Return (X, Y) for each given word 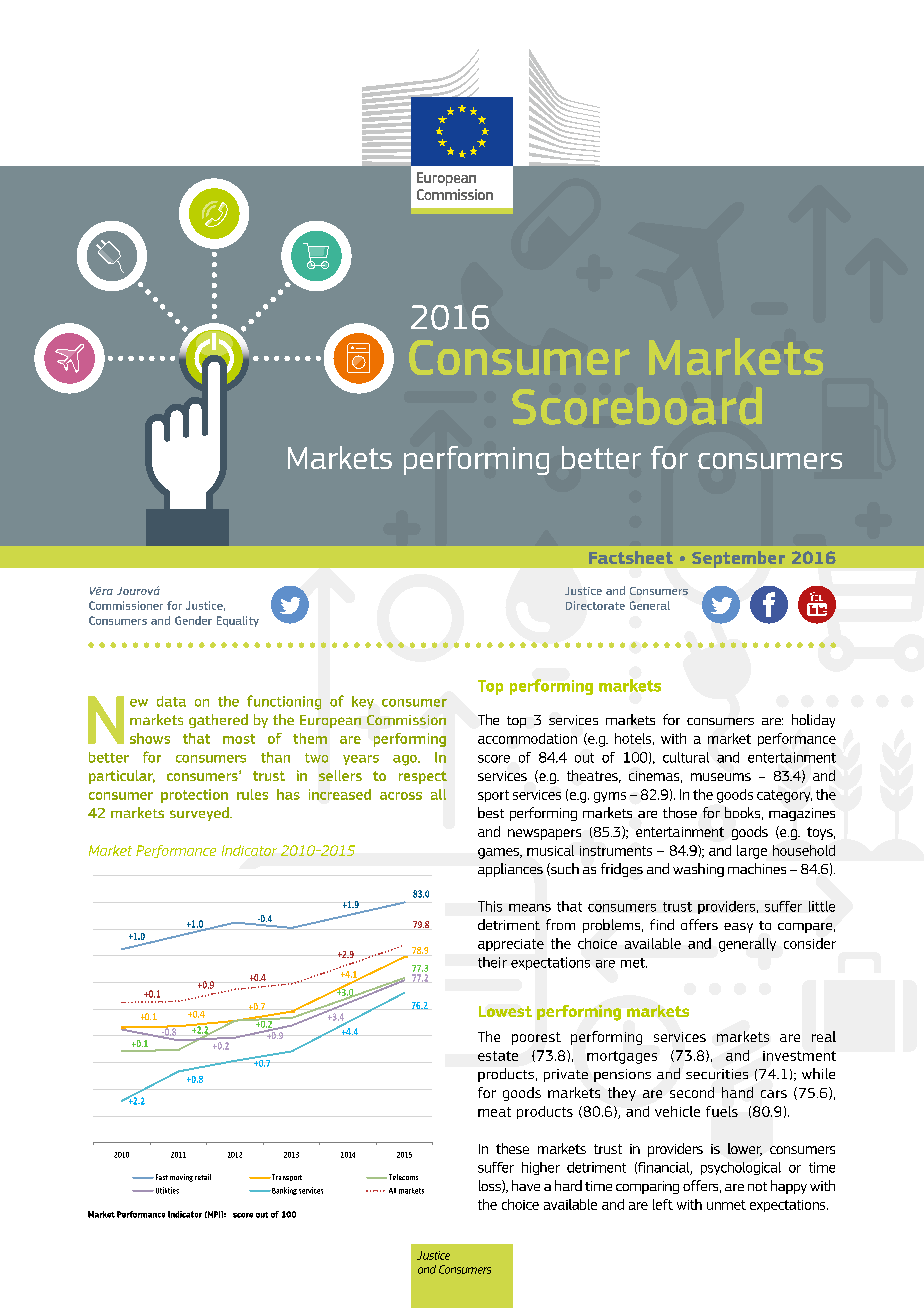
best (491, 812)
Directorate (595, 605)
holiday (813, 721)
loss (491, 1186)
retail (203, 1177)
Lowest (505, 1011)
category (784, 796)
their (492, 962)
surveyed (200, 814)
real (824, 1036)
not (757, 1186)
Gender (193, 620)
